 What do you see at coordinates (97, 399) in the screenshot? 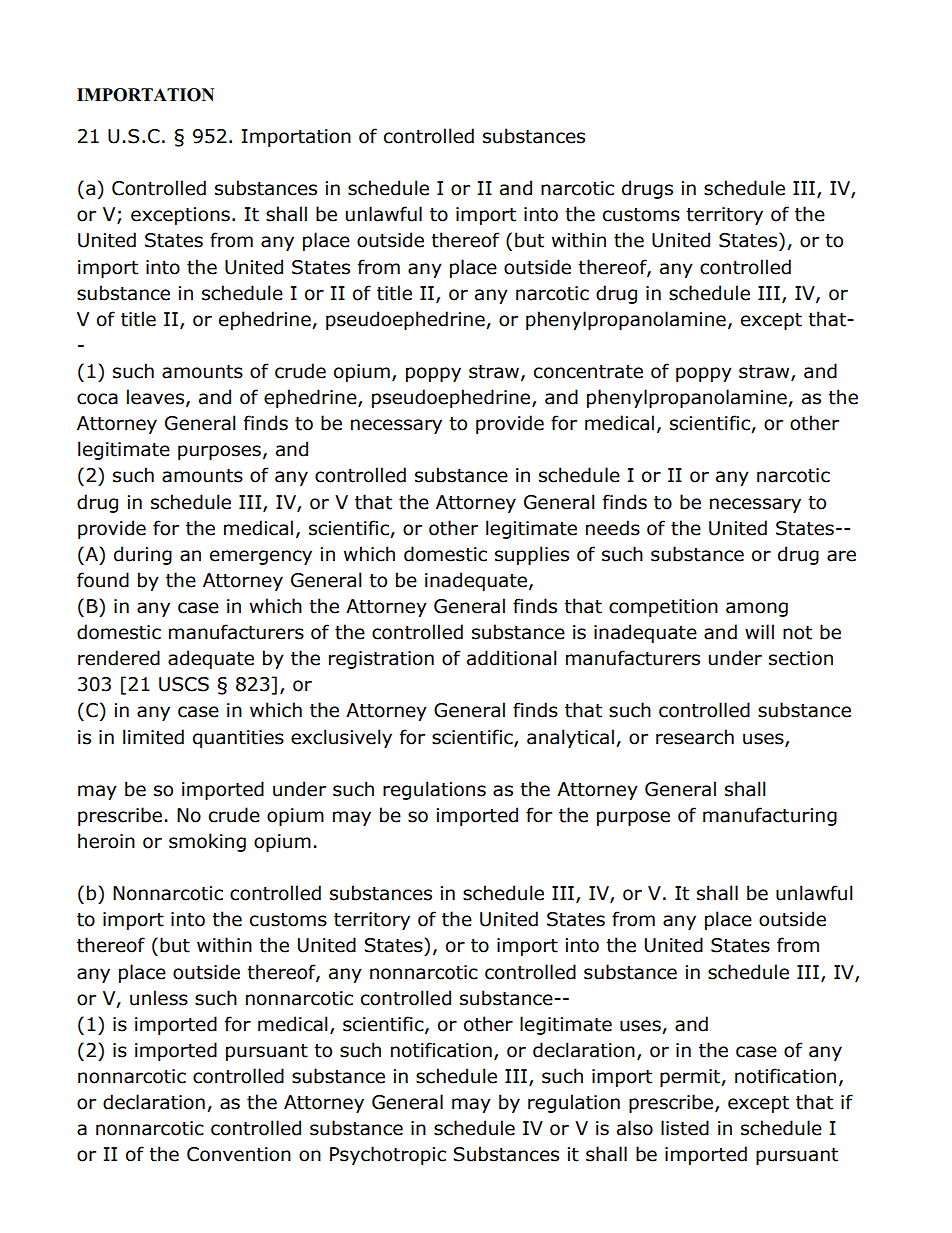
I see `coca` at bounding box center [97, 399].
